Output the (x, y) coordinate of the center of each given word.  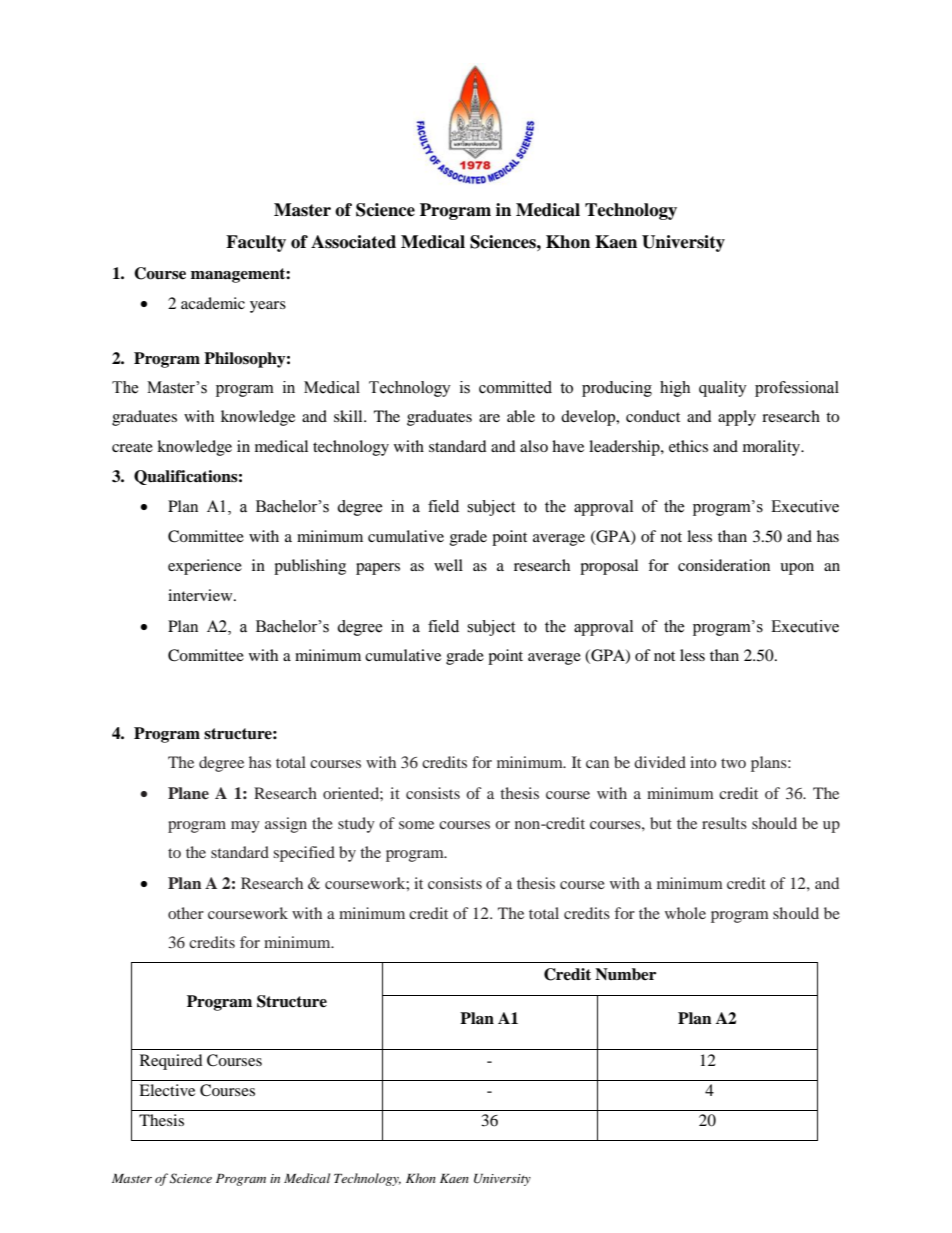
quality (723, 389)
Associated (353, 242)
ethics (688, 446)
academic (213, 303)
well (448, 565)
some (416, 825)
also (534, 446)
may (245, 827)
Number (625, 974)
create (132, 447)
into (703, 762)
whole (685, 913)
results (724, 823)
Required (171, 1062)
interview (201, 595)
